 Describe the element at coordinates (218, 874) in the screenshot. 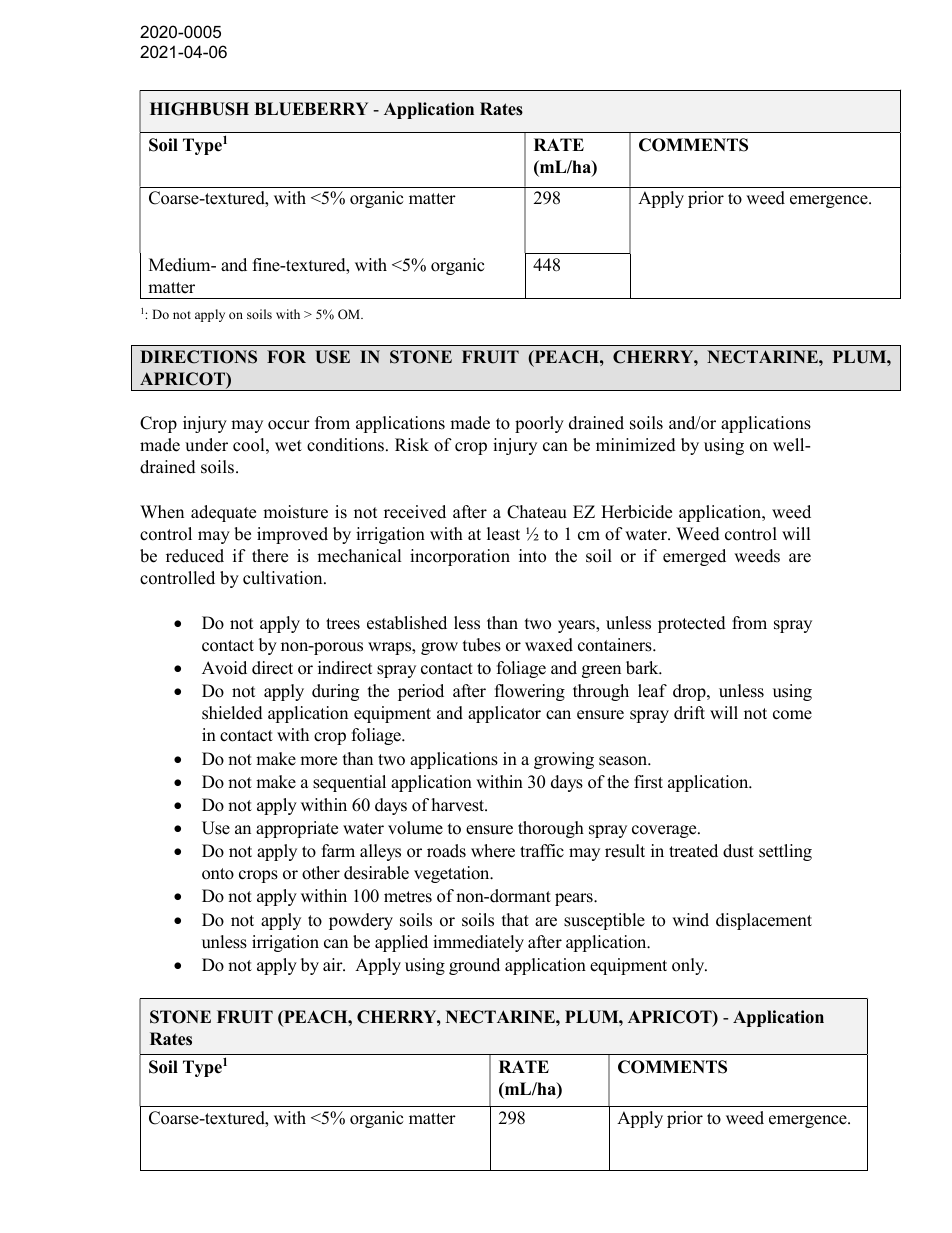

I see `onto` at that location.
